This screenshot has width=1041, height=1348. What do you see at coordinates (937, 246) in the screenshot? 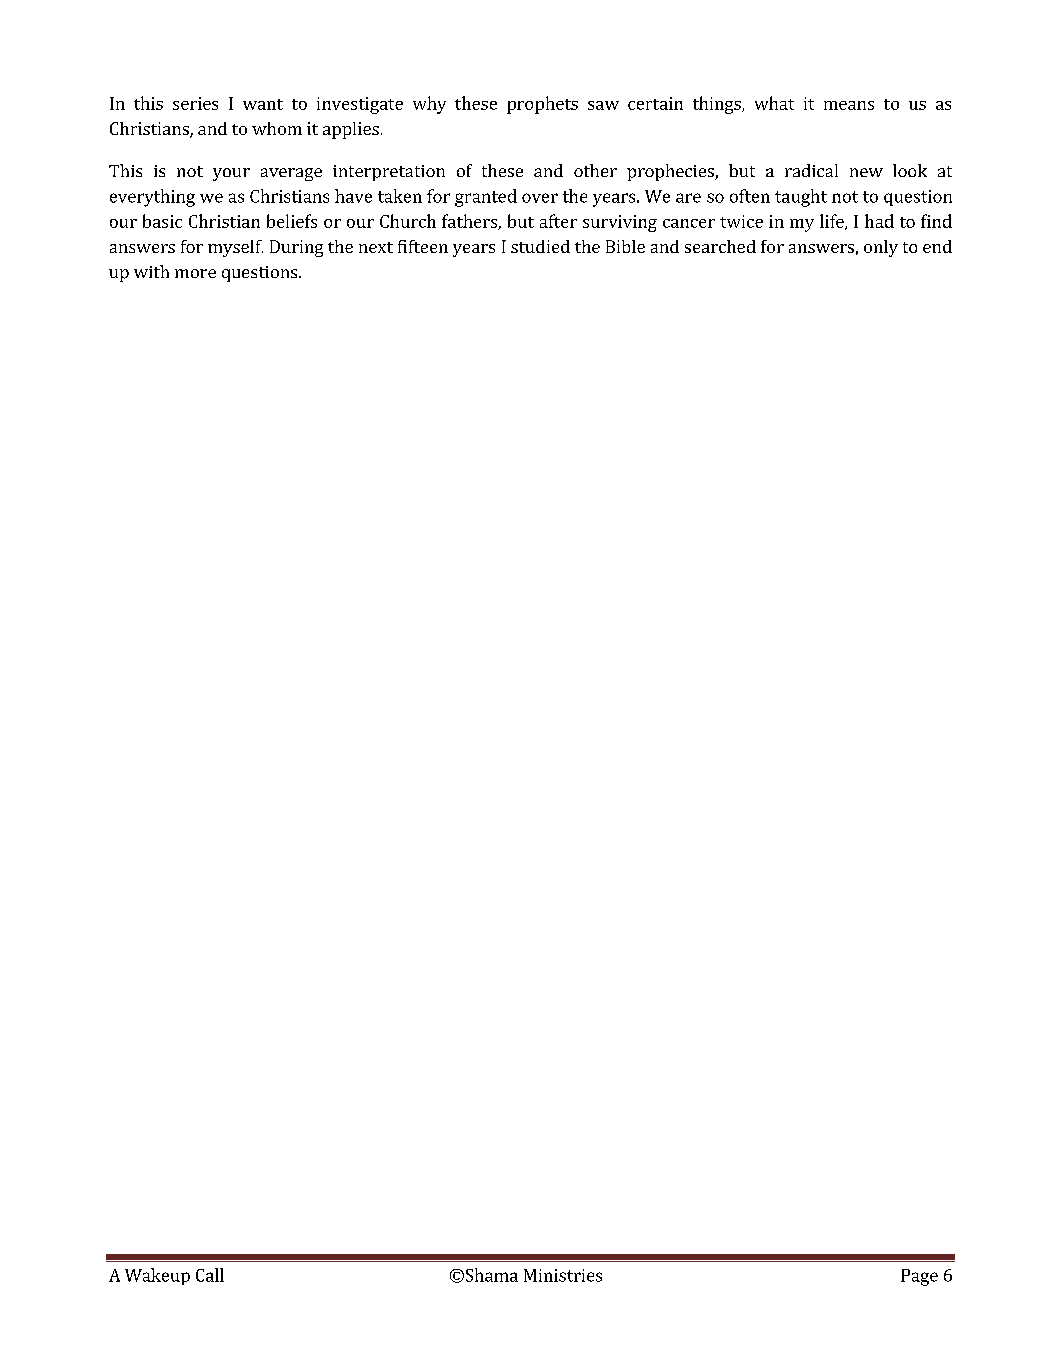
I see `end` at bounding box center [937, 246].
